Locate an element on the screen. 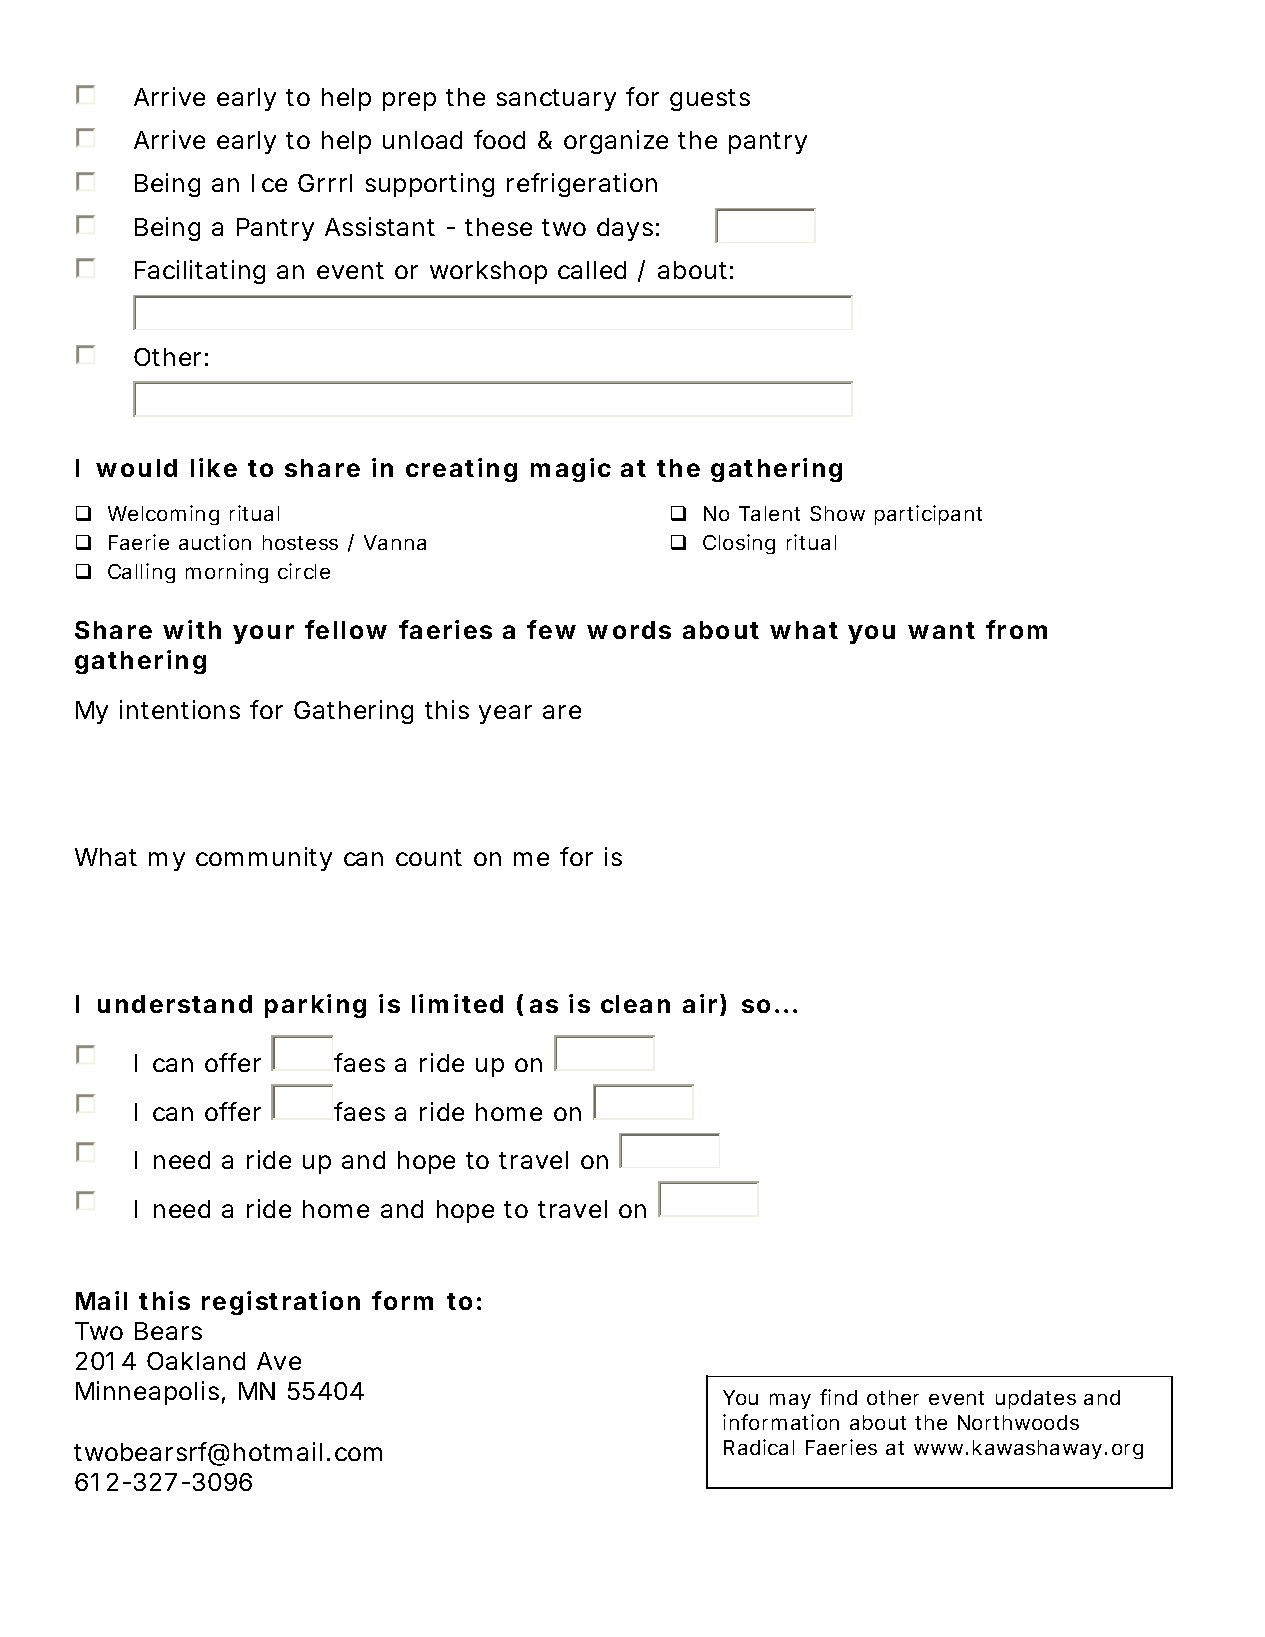 This screenshot has height=1637, width=1265. like is located at coordinates (214, 467).
